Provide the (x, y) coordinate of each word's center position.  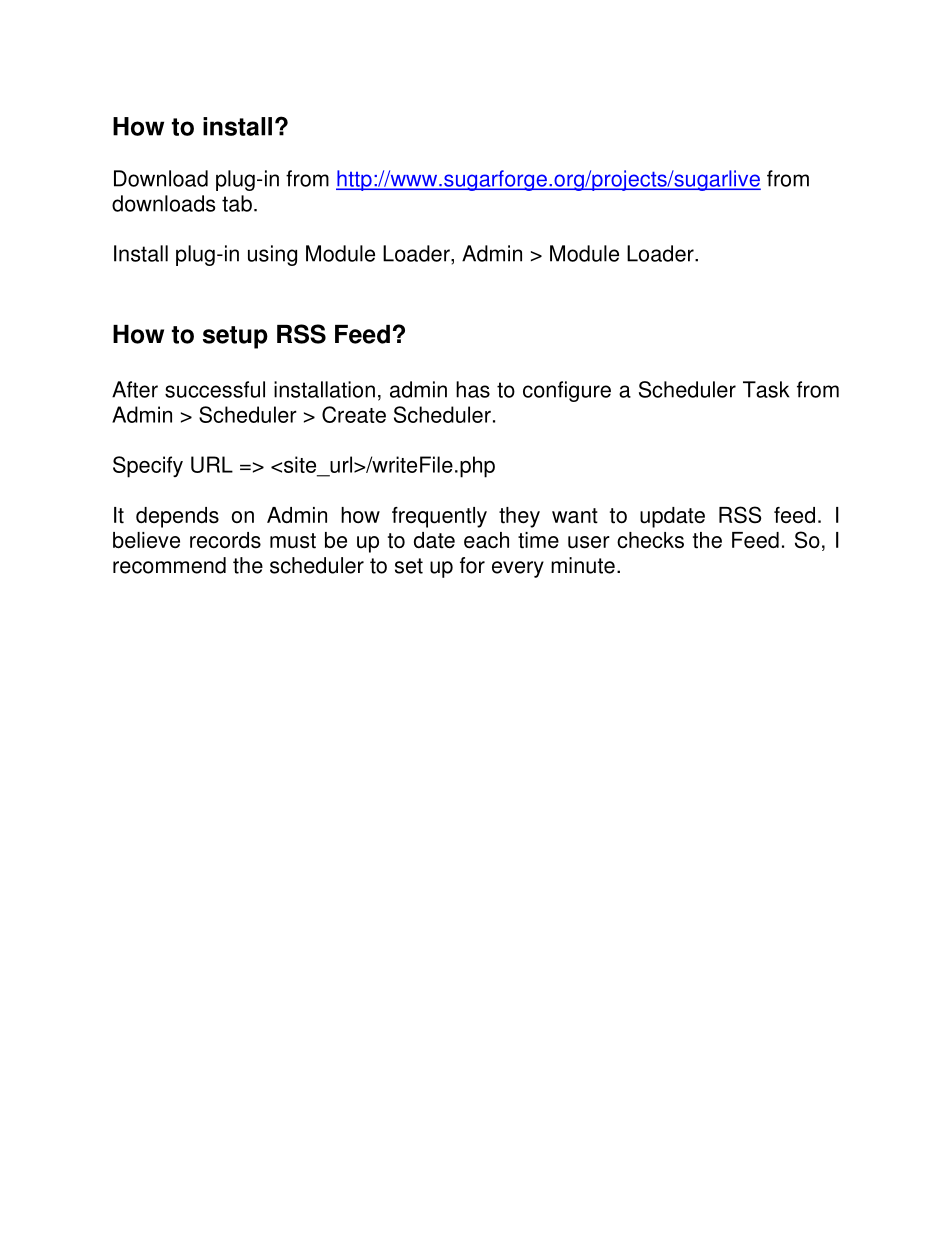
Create (354, 414)
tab (237, 203)
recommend (169, 565)
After (135, 389)
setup (235, 337)
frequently (439, 517)
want (575, 516)
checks (650, 540)
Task (766, 389)
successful (215, 389)
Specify (148, 467)
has (473, 389)
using (272, 255)
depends (177, 517)
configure (567, 391)
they (519, 517)
